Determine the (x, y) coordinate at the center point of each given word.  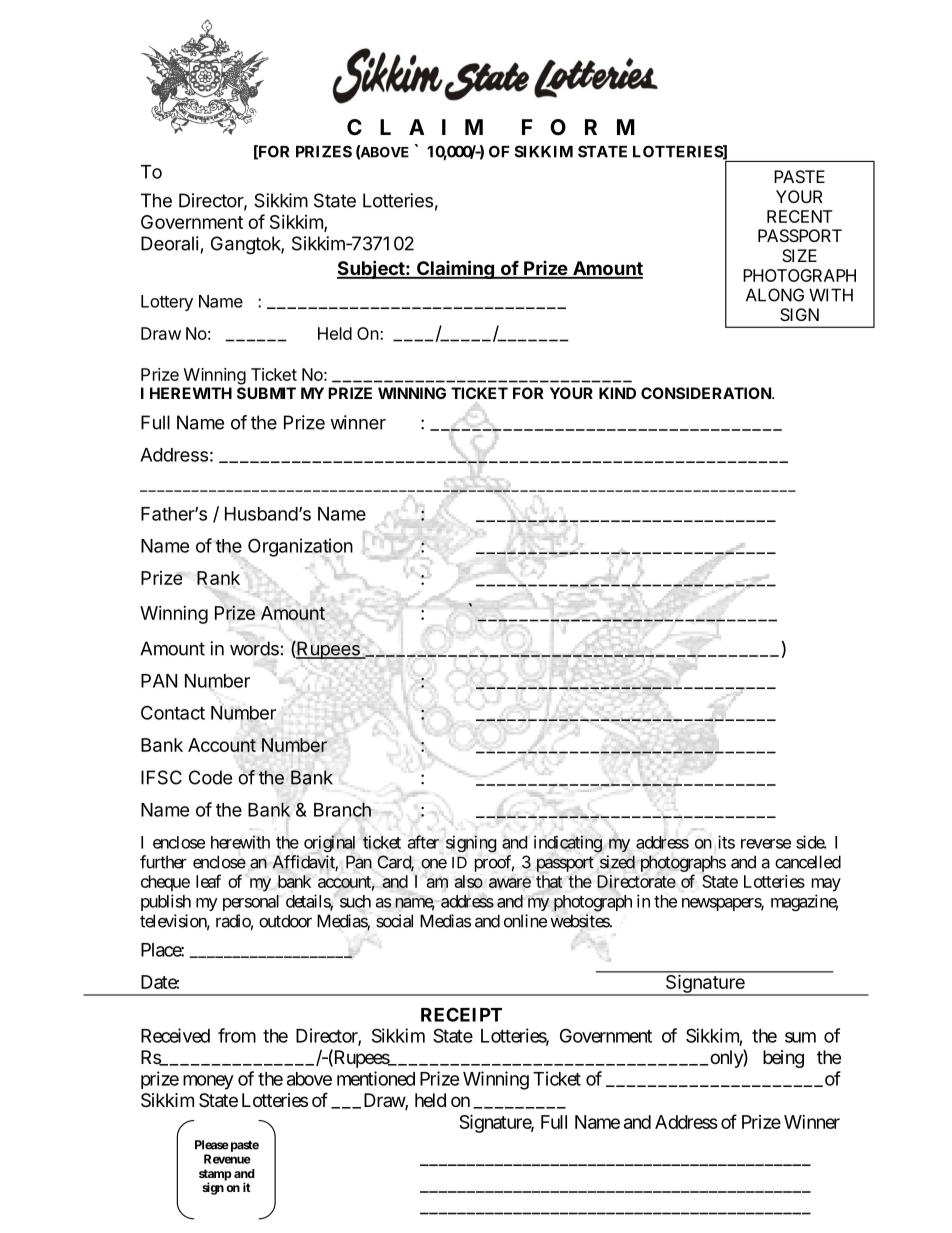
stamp (215, 1176)
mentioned (376, 1078)
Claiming (455, 269)
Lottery (167, 303)
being (783, 1059)
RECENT (799, 216)
